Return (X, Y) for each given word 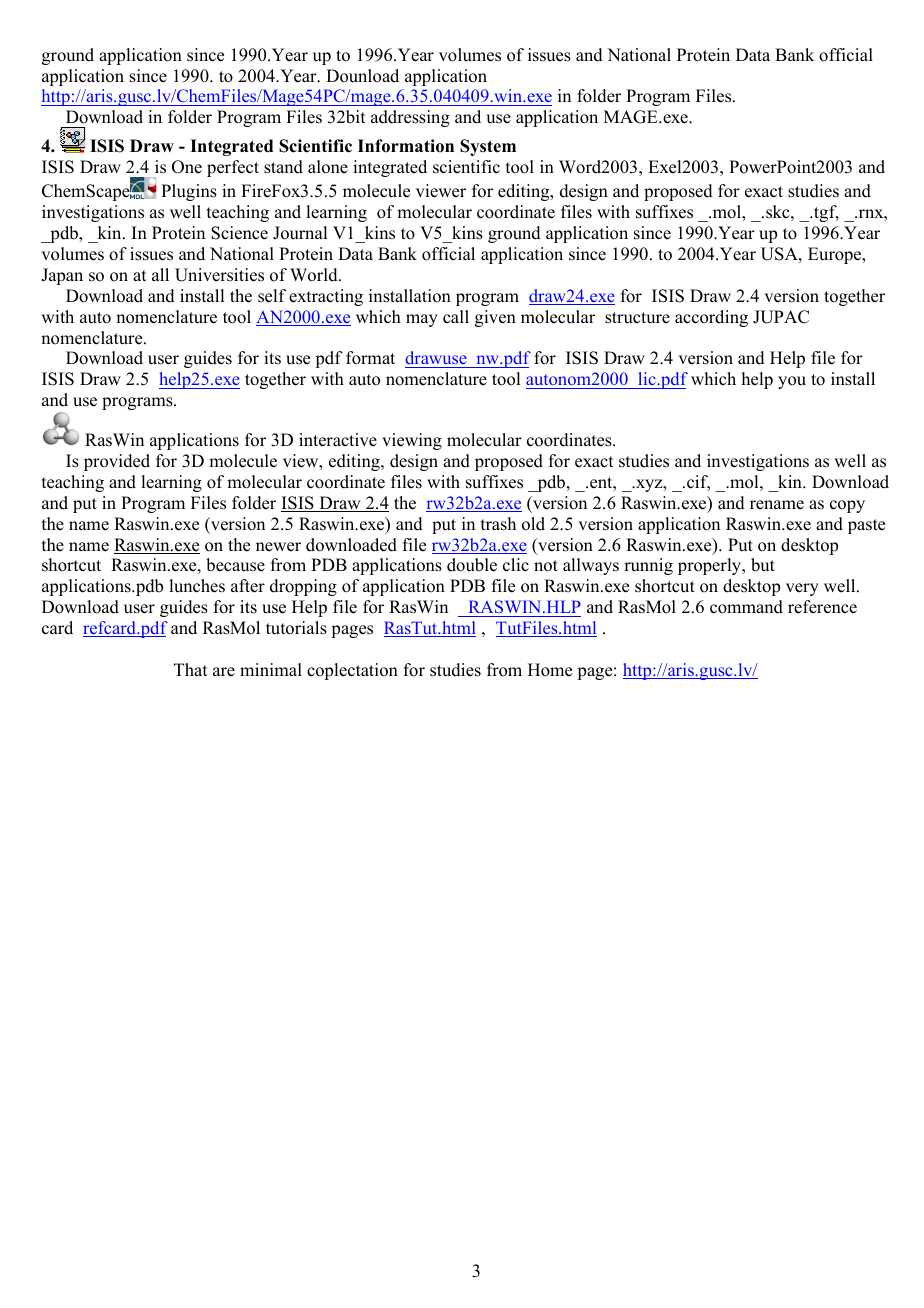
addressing (410, 118)
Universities (219, 275)
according (711, 318)
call (456, 317)
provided (117, 462)
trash (498, 524)
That (190, 669)
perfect (233, 168)
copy (847, 506)
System (488, 147)
